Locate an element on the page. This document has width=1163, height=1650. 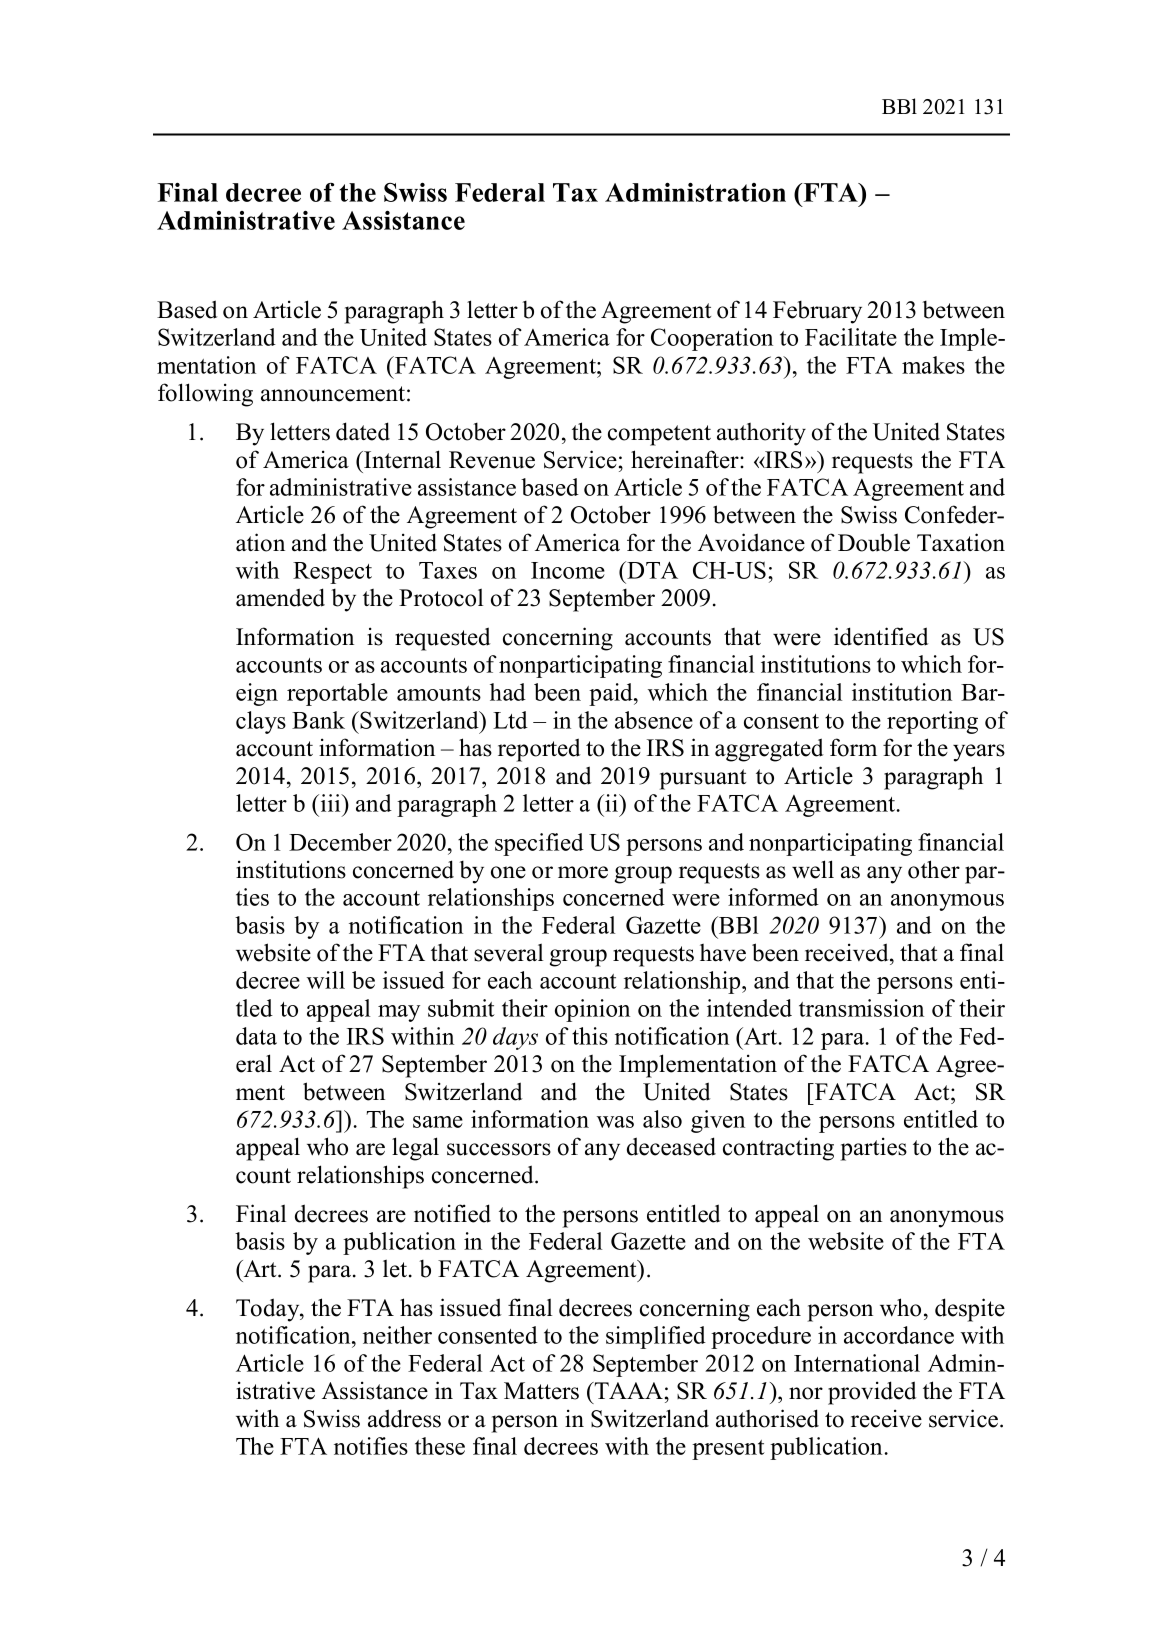
transmission is located at coordinates (861, 1008).
